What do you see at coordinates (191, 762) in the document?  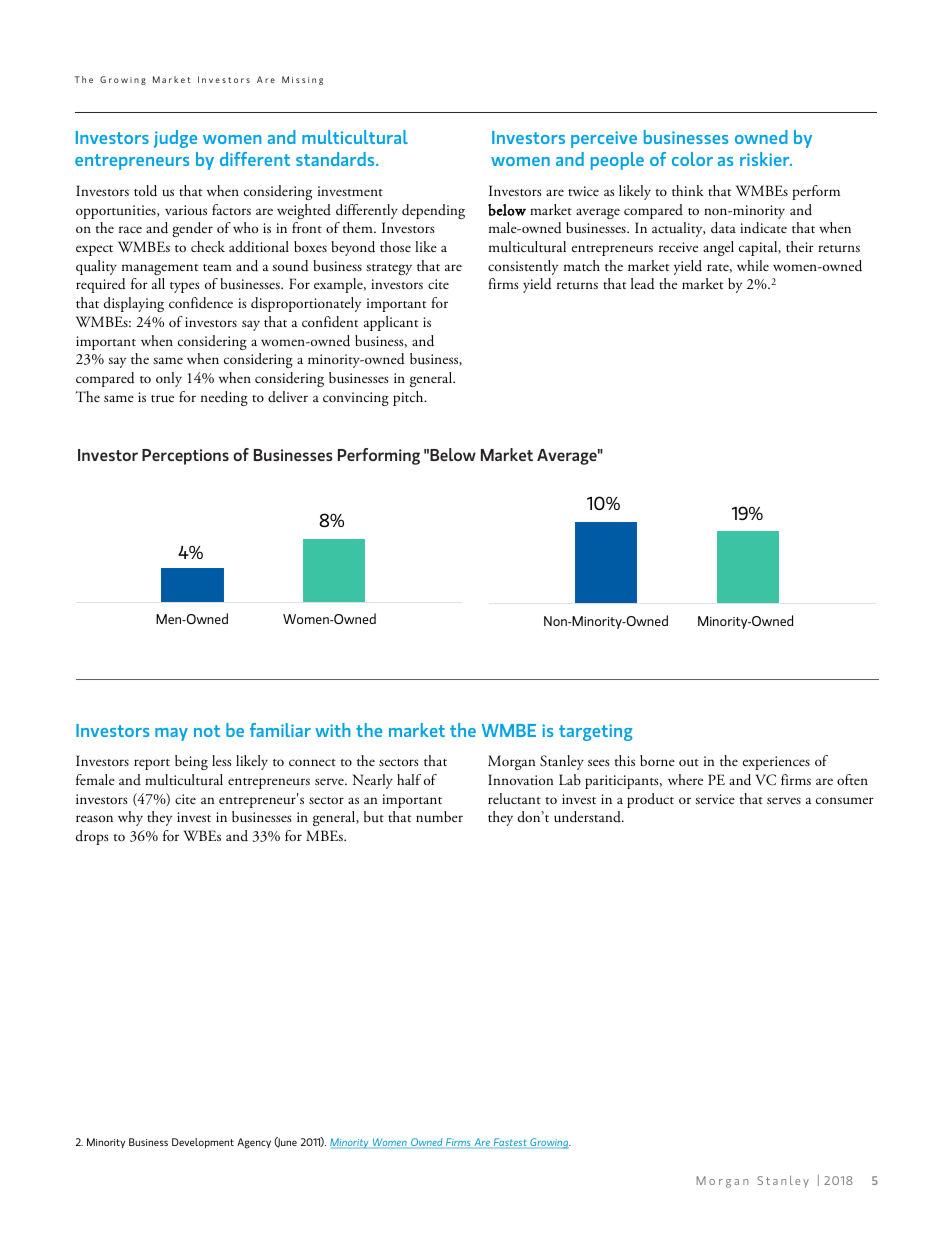 I see `being` at bounding box center [191, 762].
